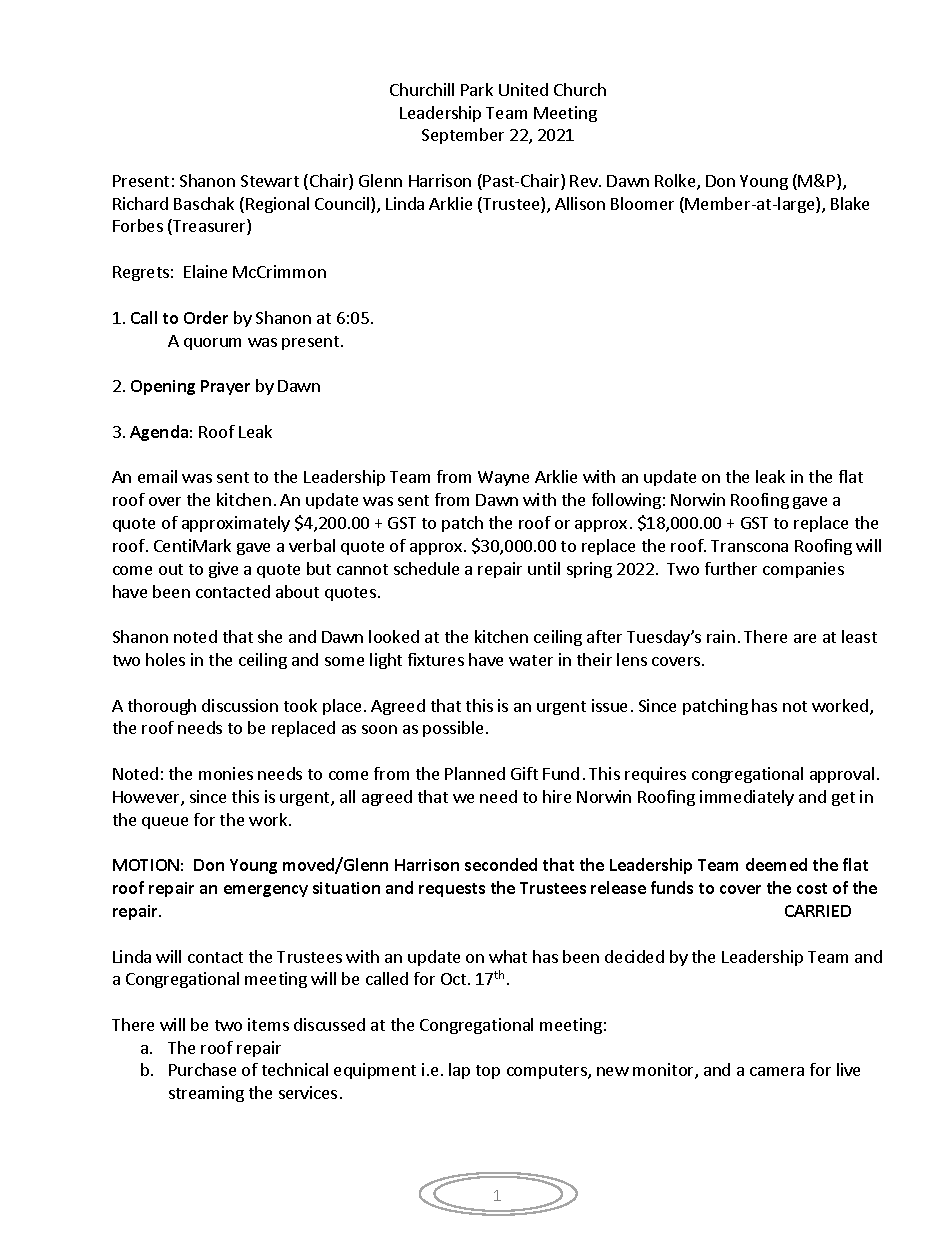  Describe the element at coordinates (463, 136) in the screenshot. I see `September` at that location.
